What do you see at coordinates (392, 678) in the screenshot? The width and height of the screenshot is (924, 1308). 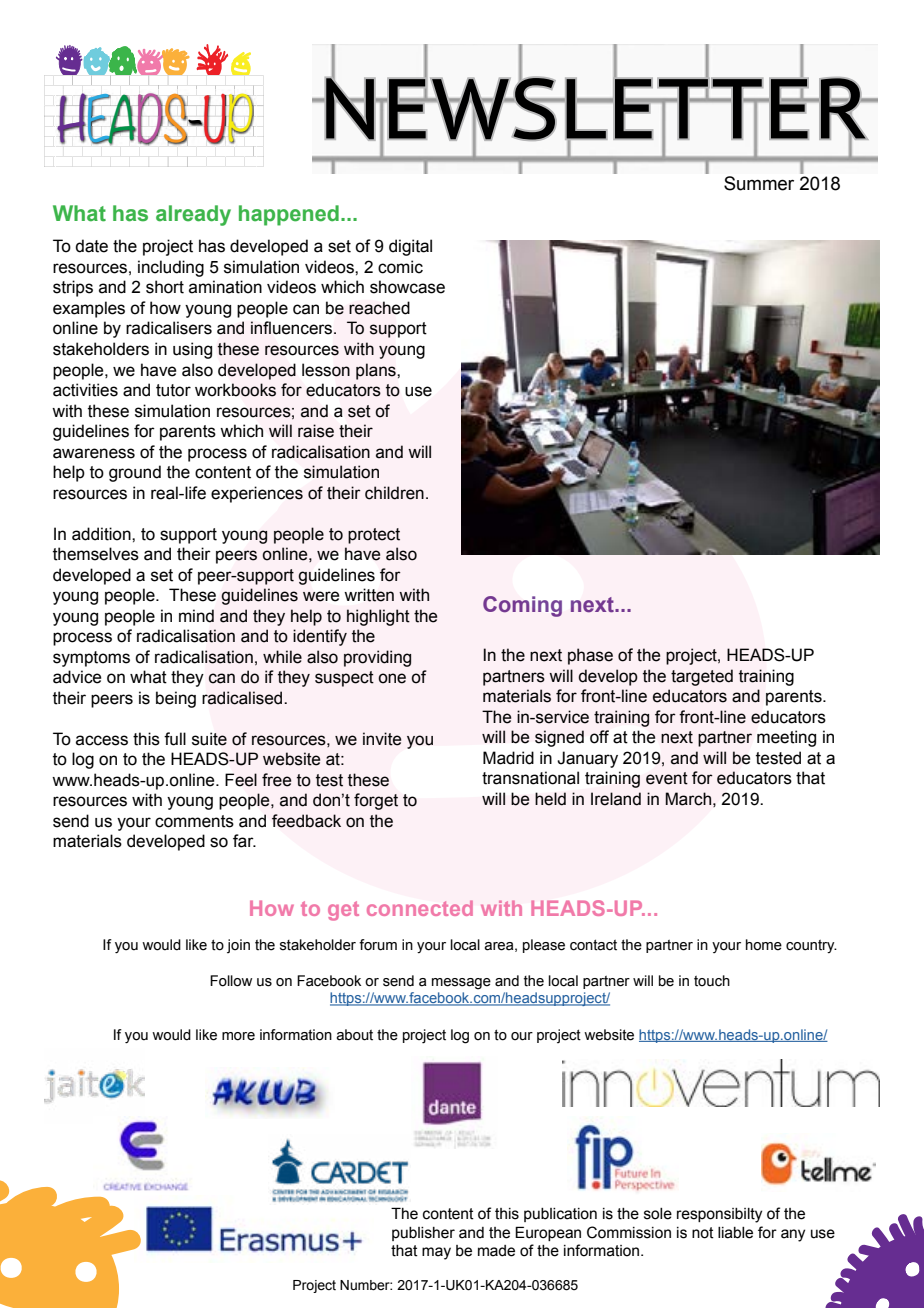 I see `one` at bounding box center [392, 678].
